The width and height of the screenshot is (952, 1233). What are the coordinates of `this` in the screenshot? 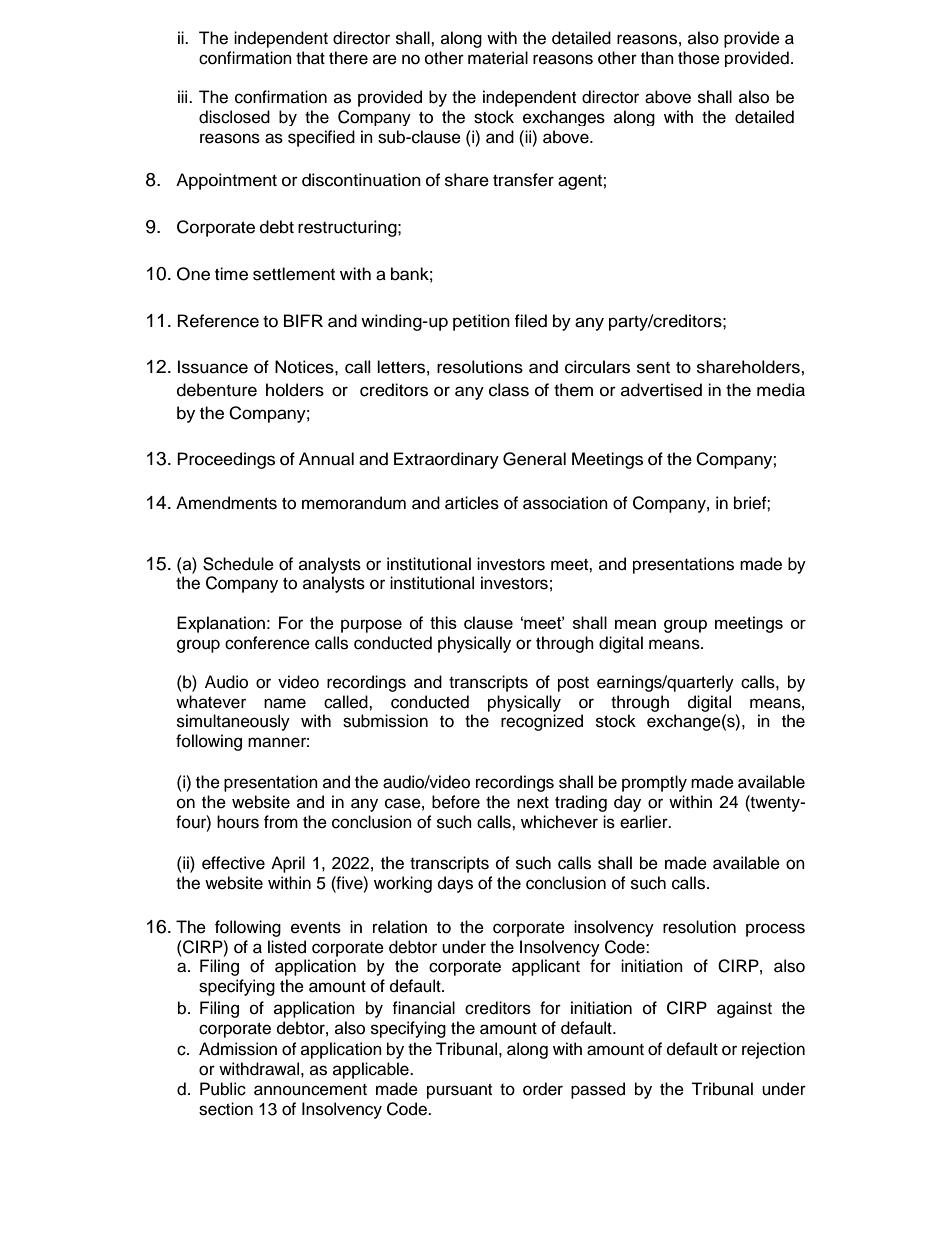 It's located at (443, 622).
